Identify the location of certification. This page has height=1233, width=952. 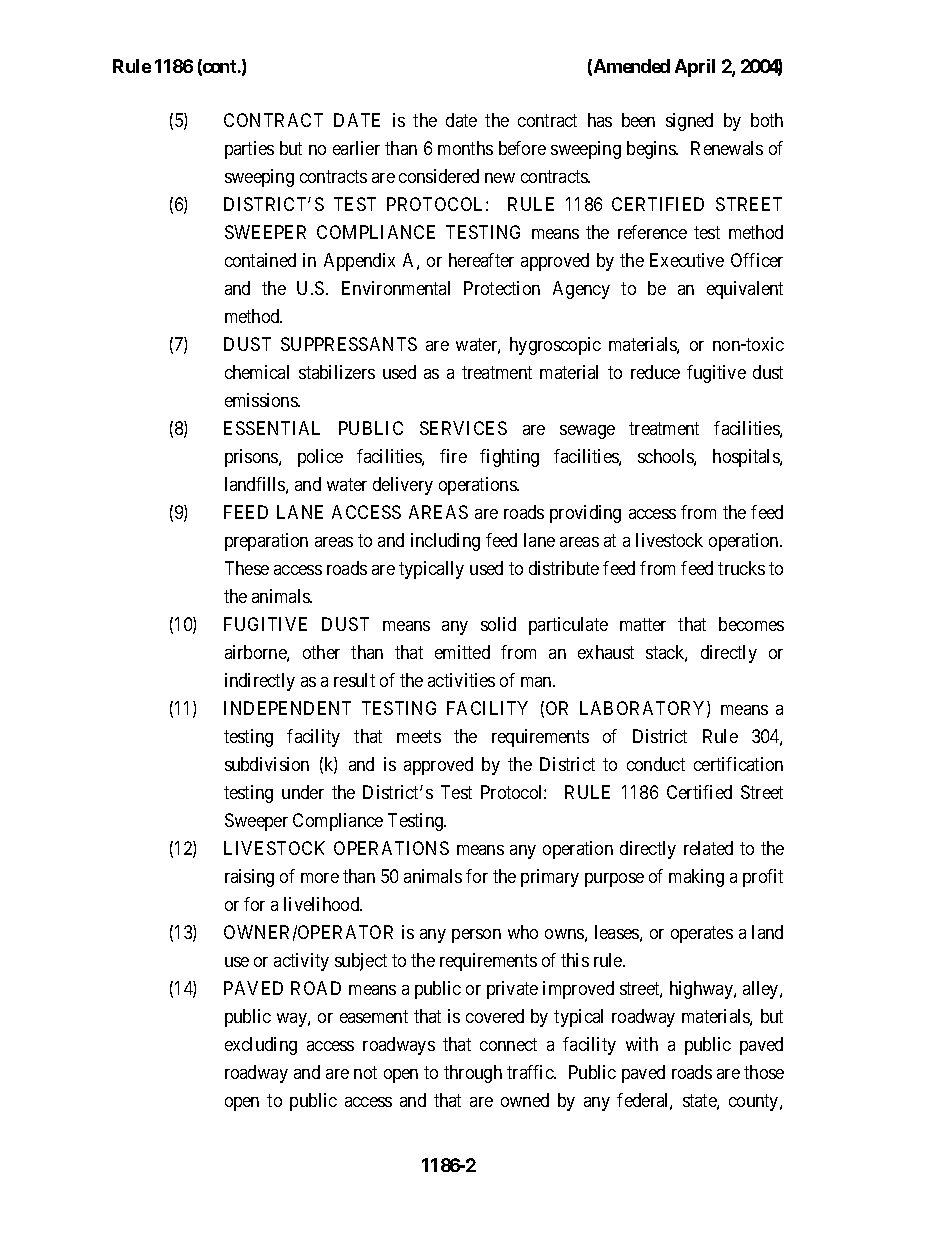
(738, 764).
